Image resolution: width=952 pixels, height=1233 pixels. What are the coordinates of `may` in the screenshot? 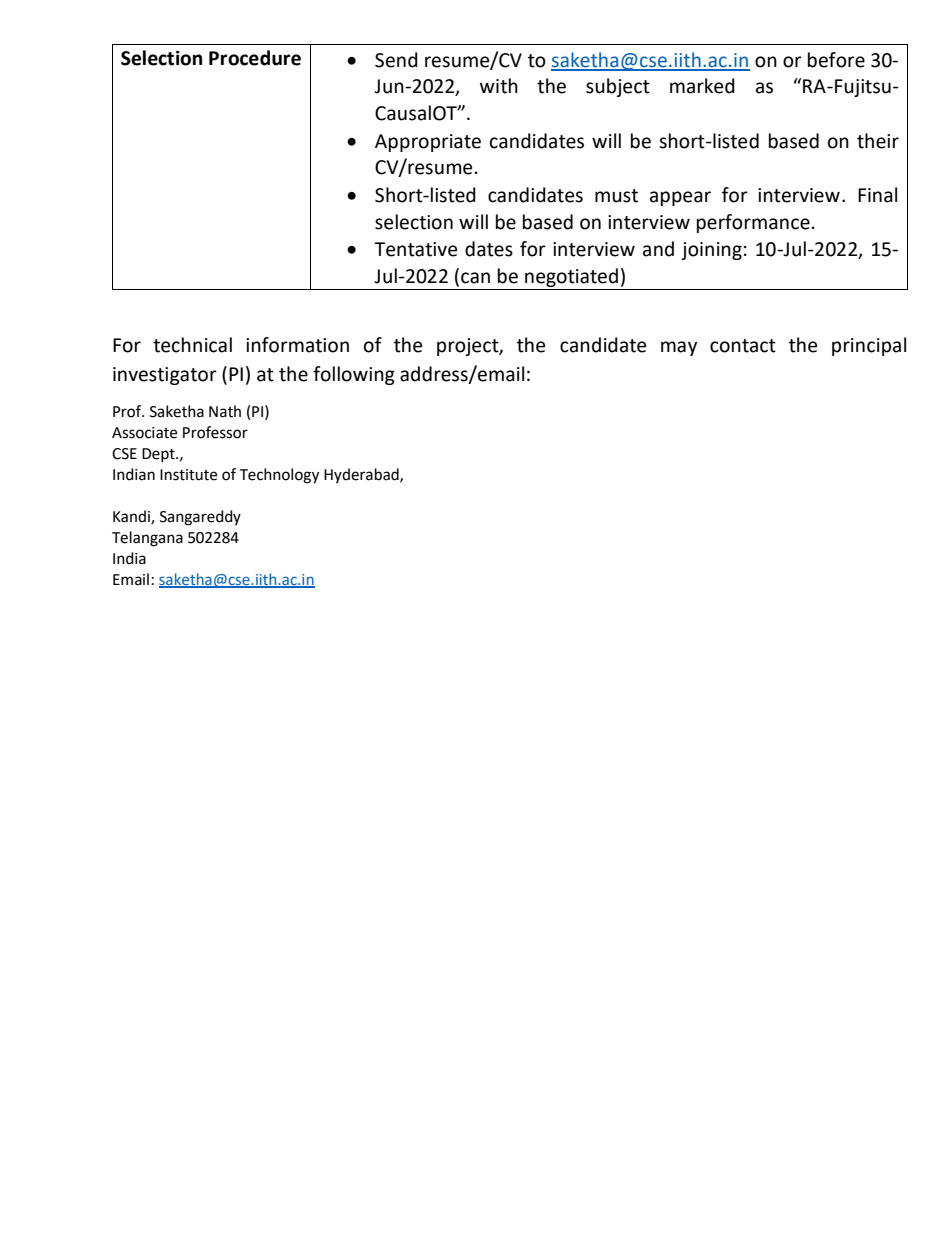 It's located at (679, 348).
